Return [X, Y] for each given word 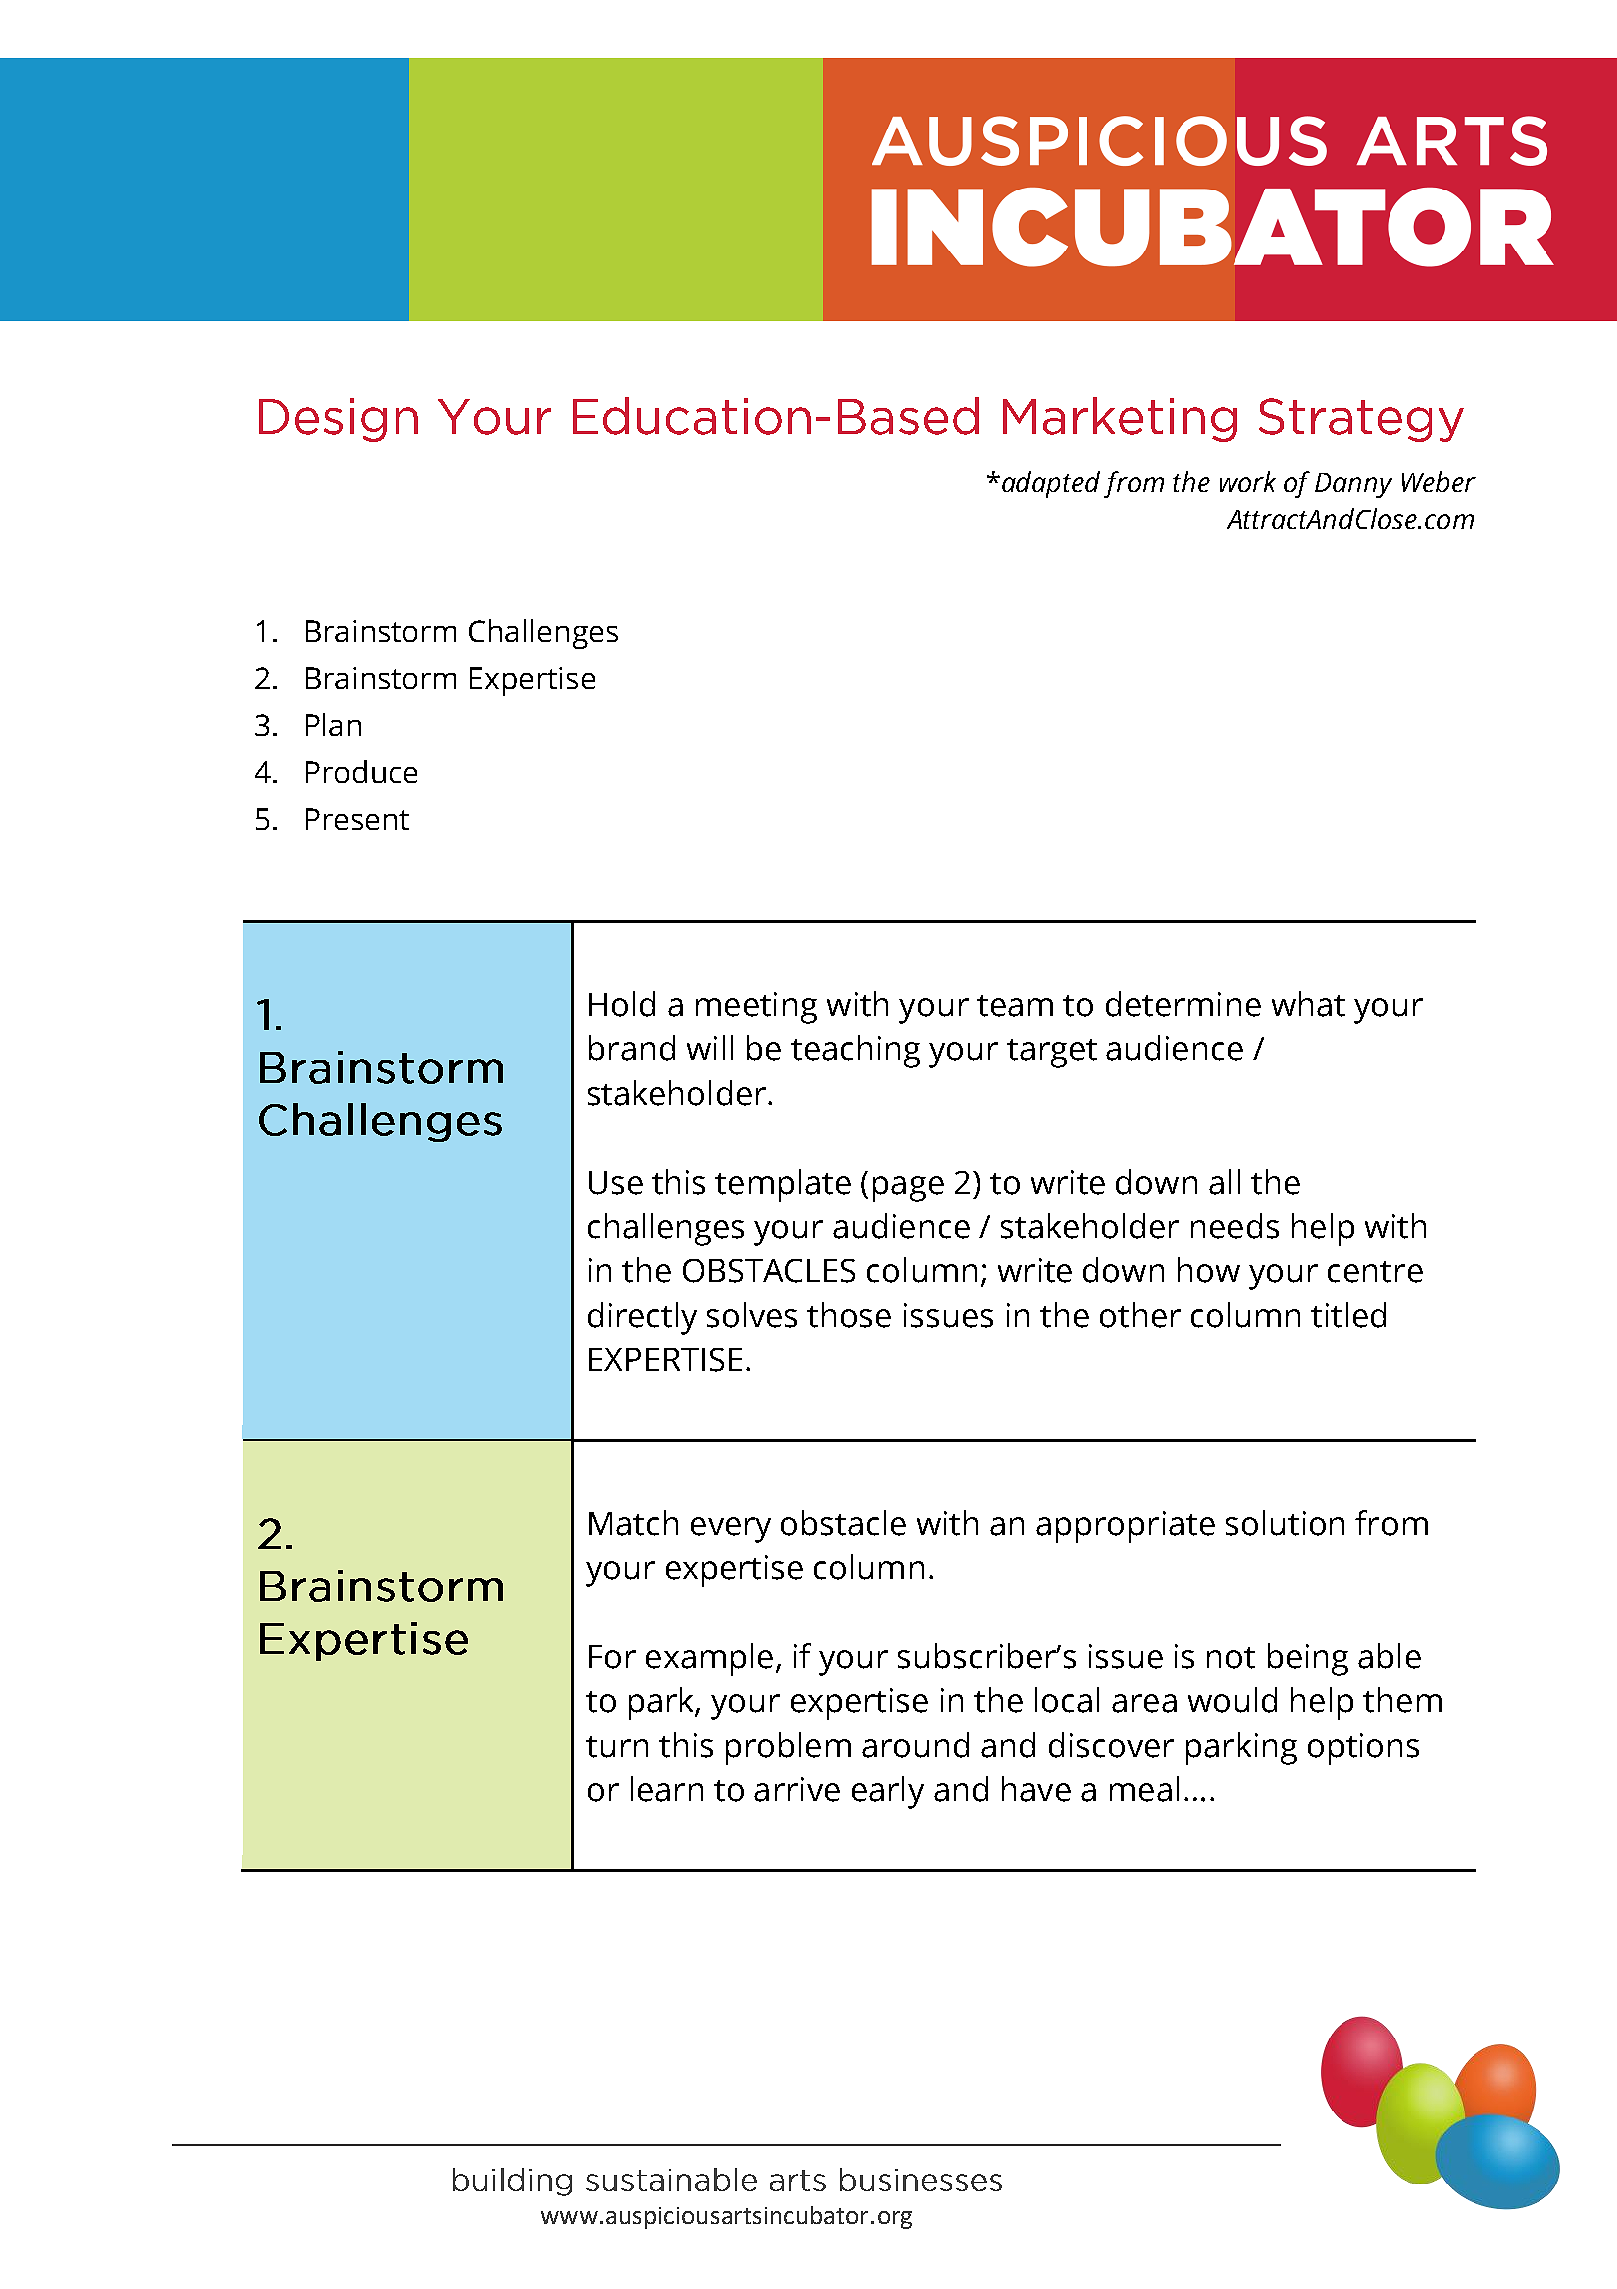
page [908, 1189]
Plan [333, 724]
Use [616, 1183]
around [915, 1745]
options [1363, 1749]
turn [617, 1747]
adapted [1051, 484]
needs [1235, 1226]
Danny [1353, 485]
